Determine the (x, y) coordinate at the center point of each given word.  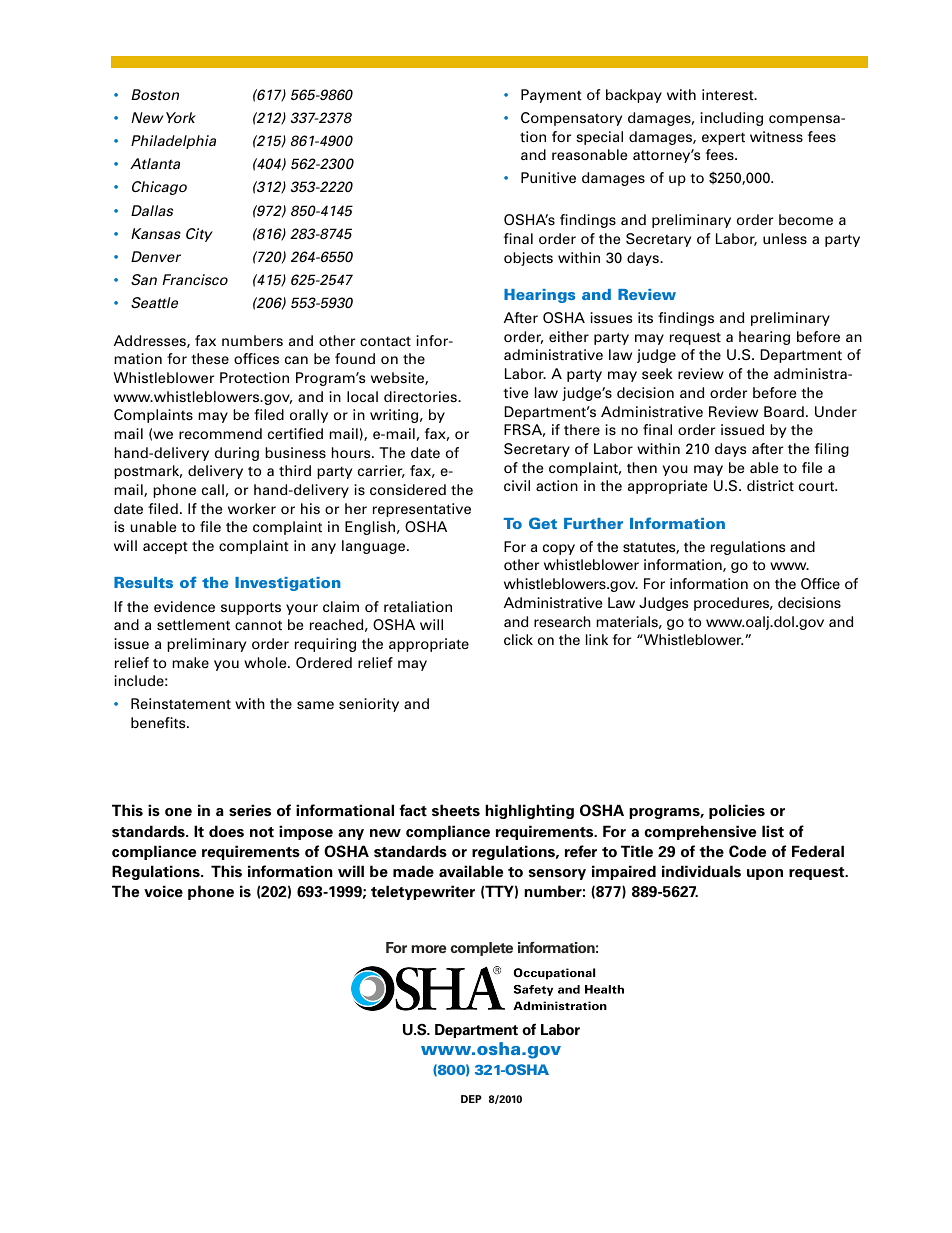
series (250, 810)
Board (784, 411)
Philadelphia (173, 142)
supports (251, 608)
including (731, 119)
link (597, 639)
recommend (220, 433)
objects (528, 259)
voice (163, 891)
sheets (456, 810)
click (518, 639)
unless (785, 238)
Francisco (195, 279)
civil (517, 485)
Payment (551, 96)
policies (737, 811)
